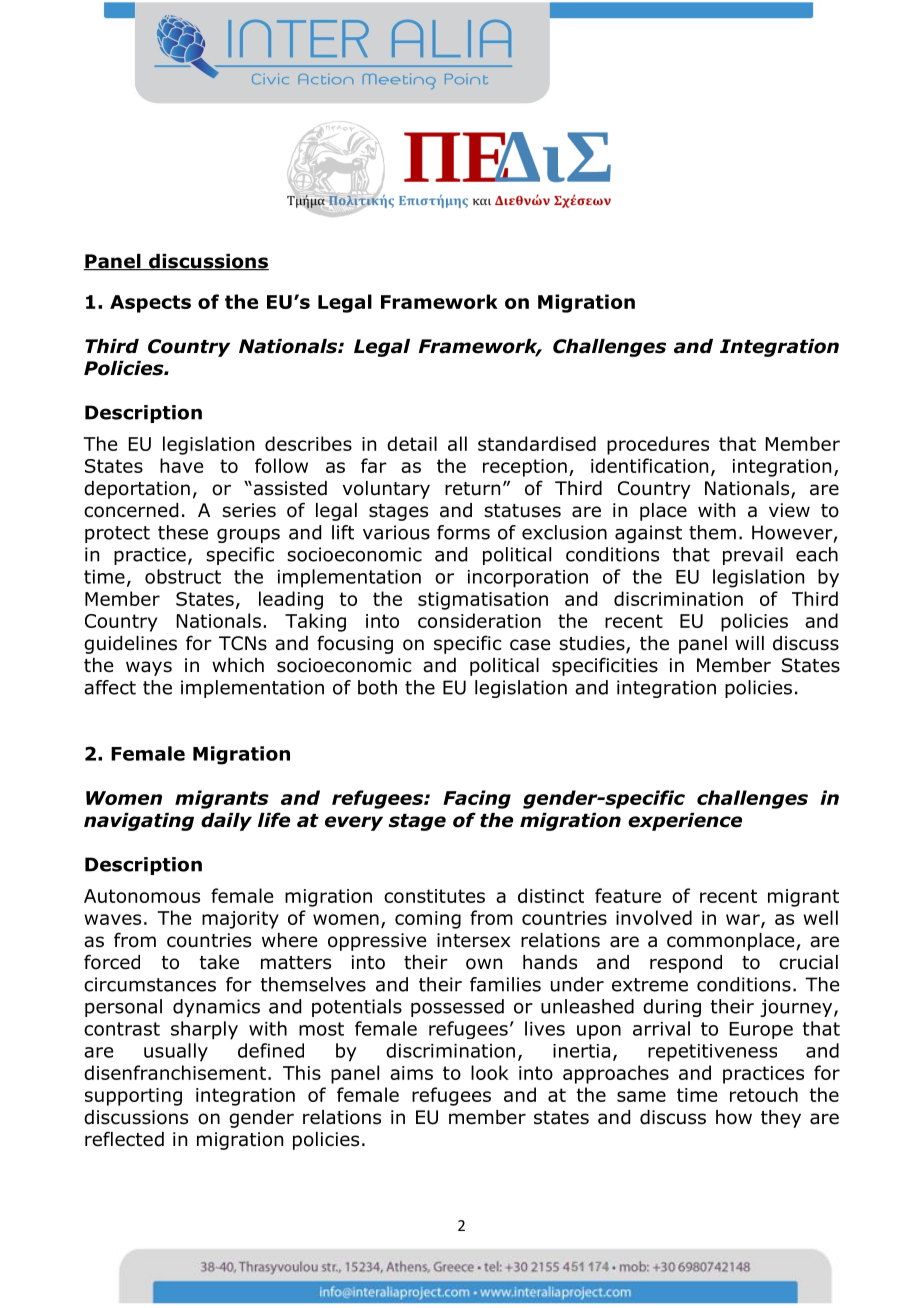 This page has height=1308, width=924. I want to click on own, so click(484, 964).
